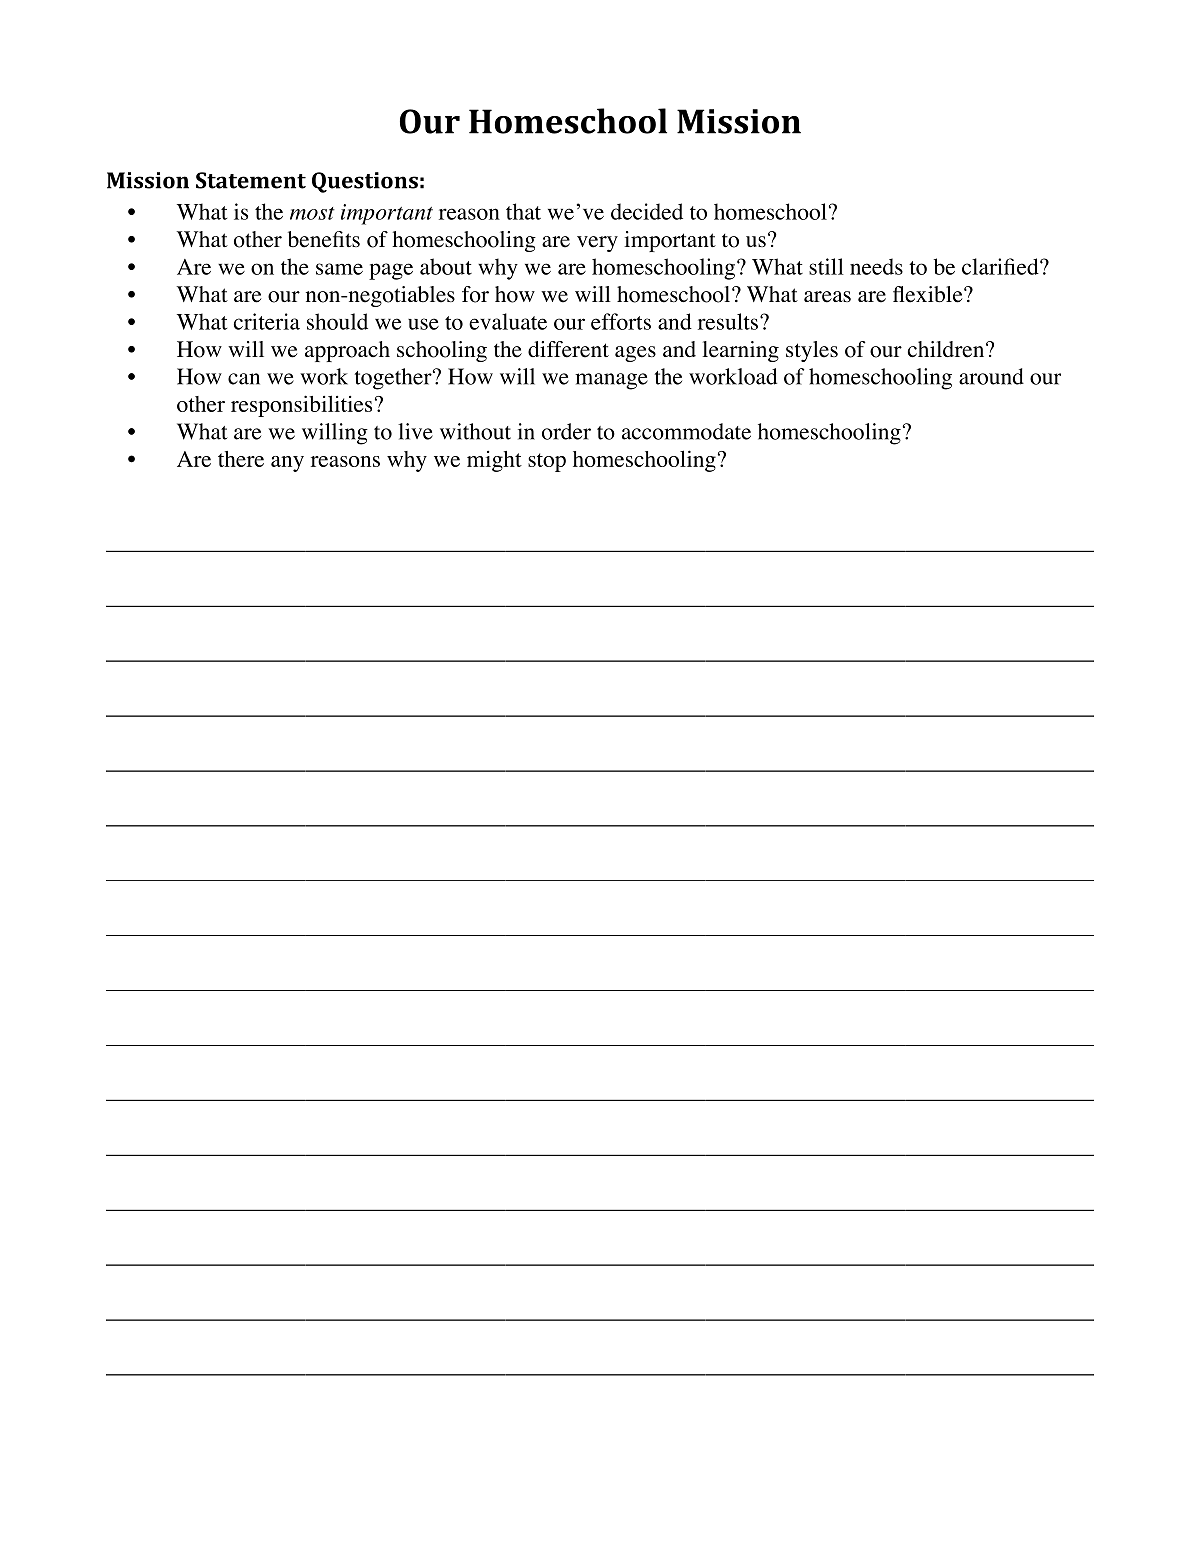  What do you see at coordinates (635, 354) in the screenshot?
I see `ages` at bounding box center [635, 354].
